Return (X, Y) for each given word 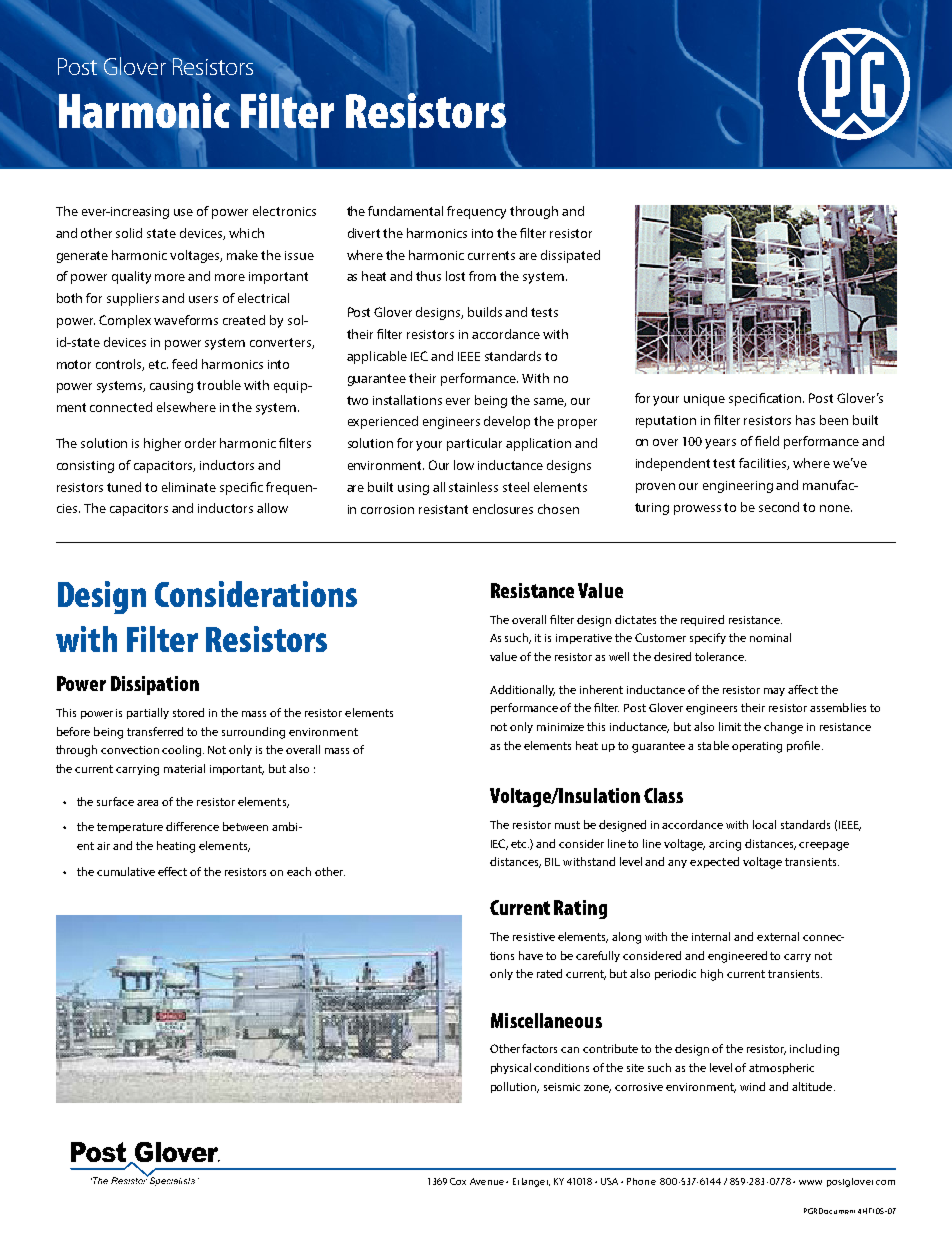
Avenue (487, 1181)
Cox (458, 1181)
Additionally (522, 690)
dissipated (570, 256)
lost (455, 276)
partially (148, 713)
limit (730, 726)
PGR (810, 1211)
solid (129, 233)
